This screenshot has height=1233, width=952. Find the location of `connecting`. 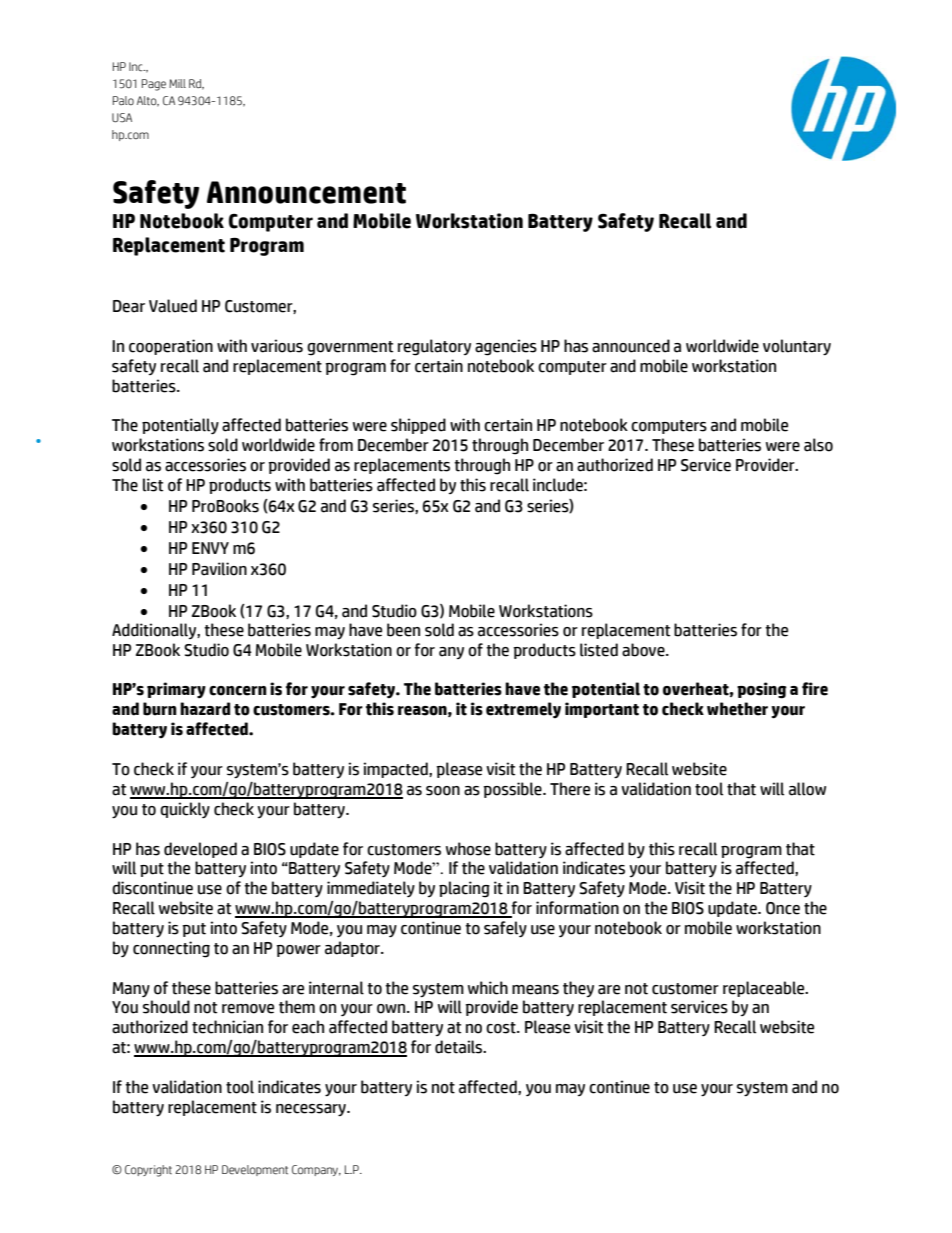

connecting is located at coordinates (171, 949).
